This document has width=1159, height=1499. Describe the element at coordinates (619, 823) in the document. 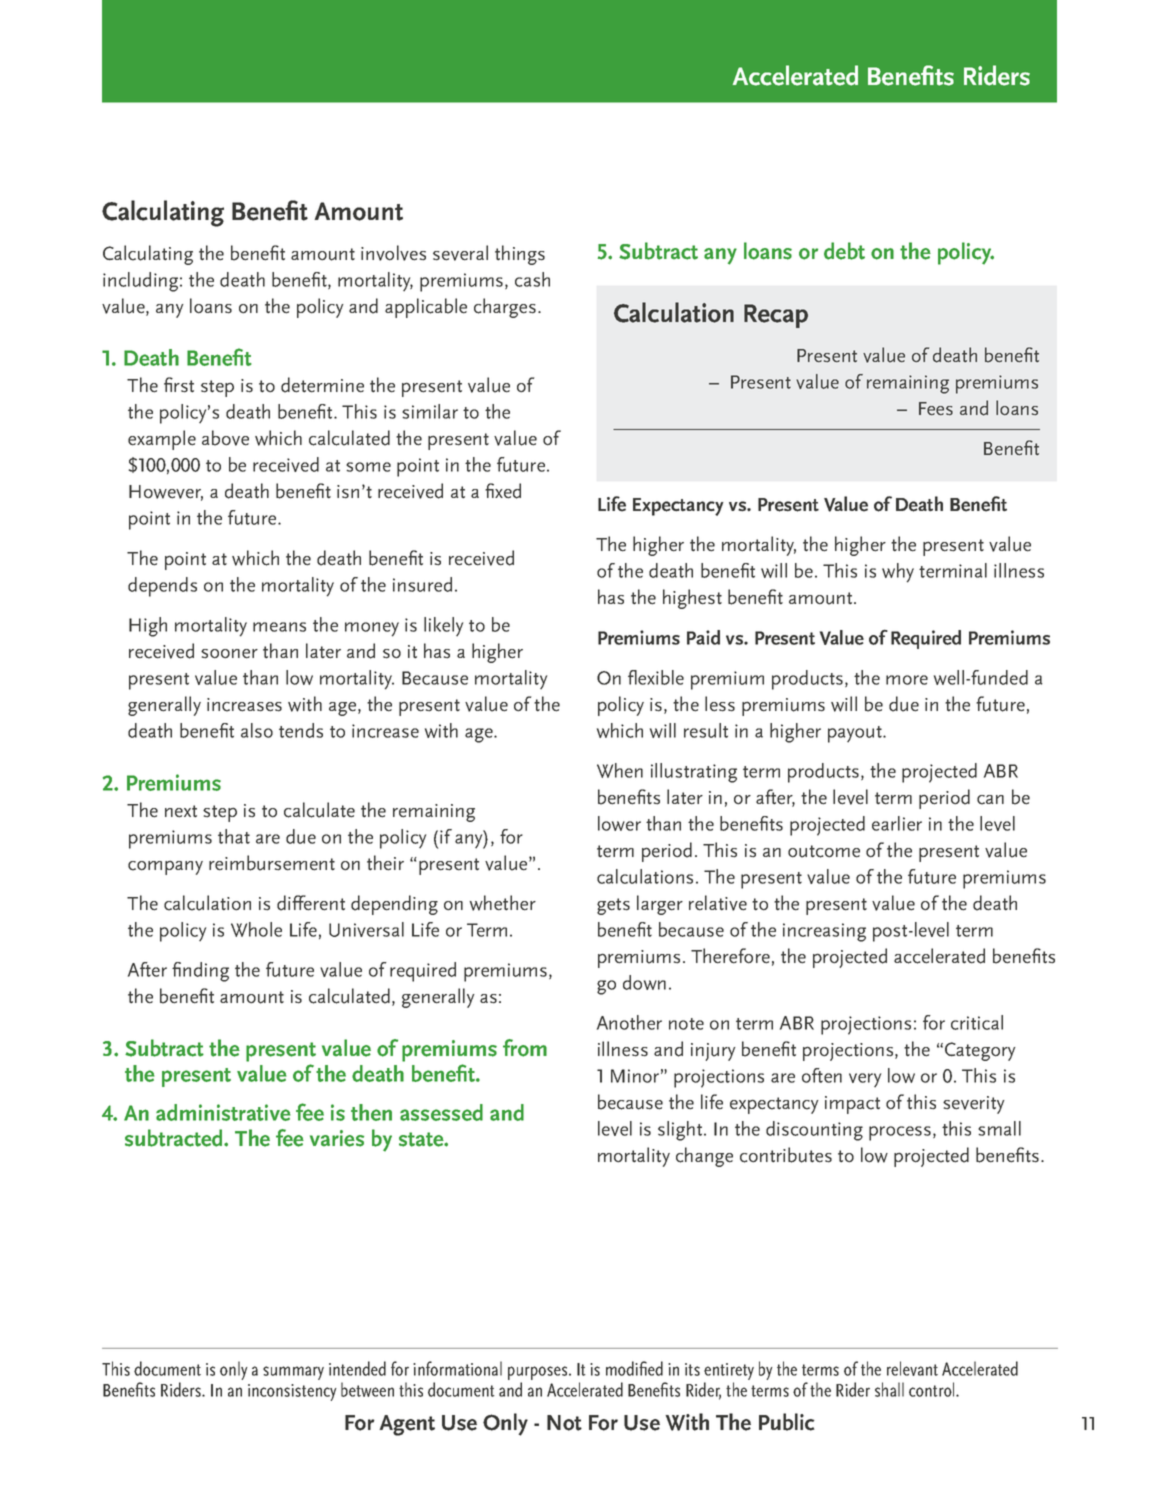

I see `lower` at that location.
